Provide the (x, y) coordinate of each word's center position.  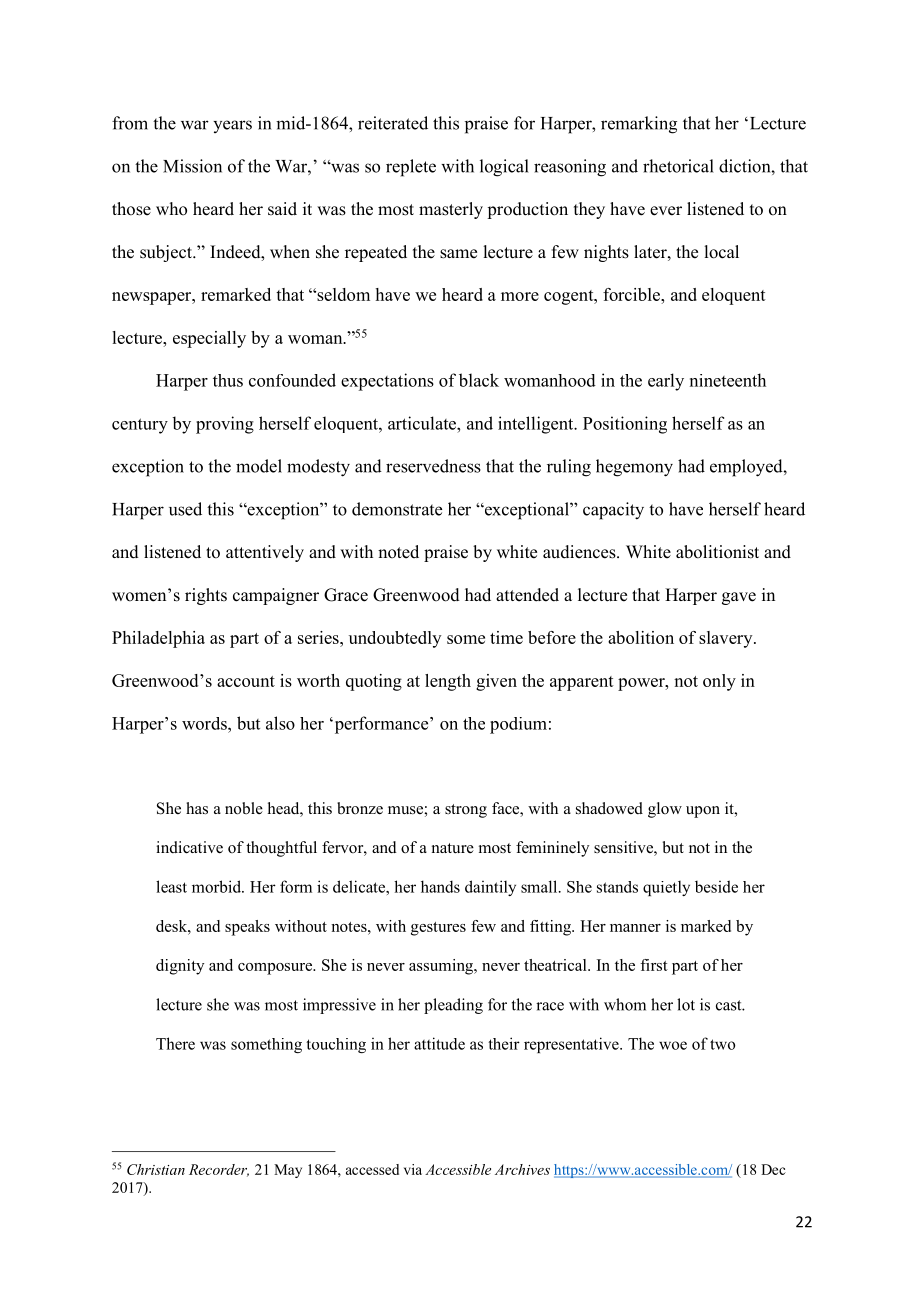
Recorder (219, 1170)
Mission (192, 166)
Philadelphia (158, 639)
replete (411, 168)
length (448, 682)
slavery (727, 639)
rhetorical (678, 166)
